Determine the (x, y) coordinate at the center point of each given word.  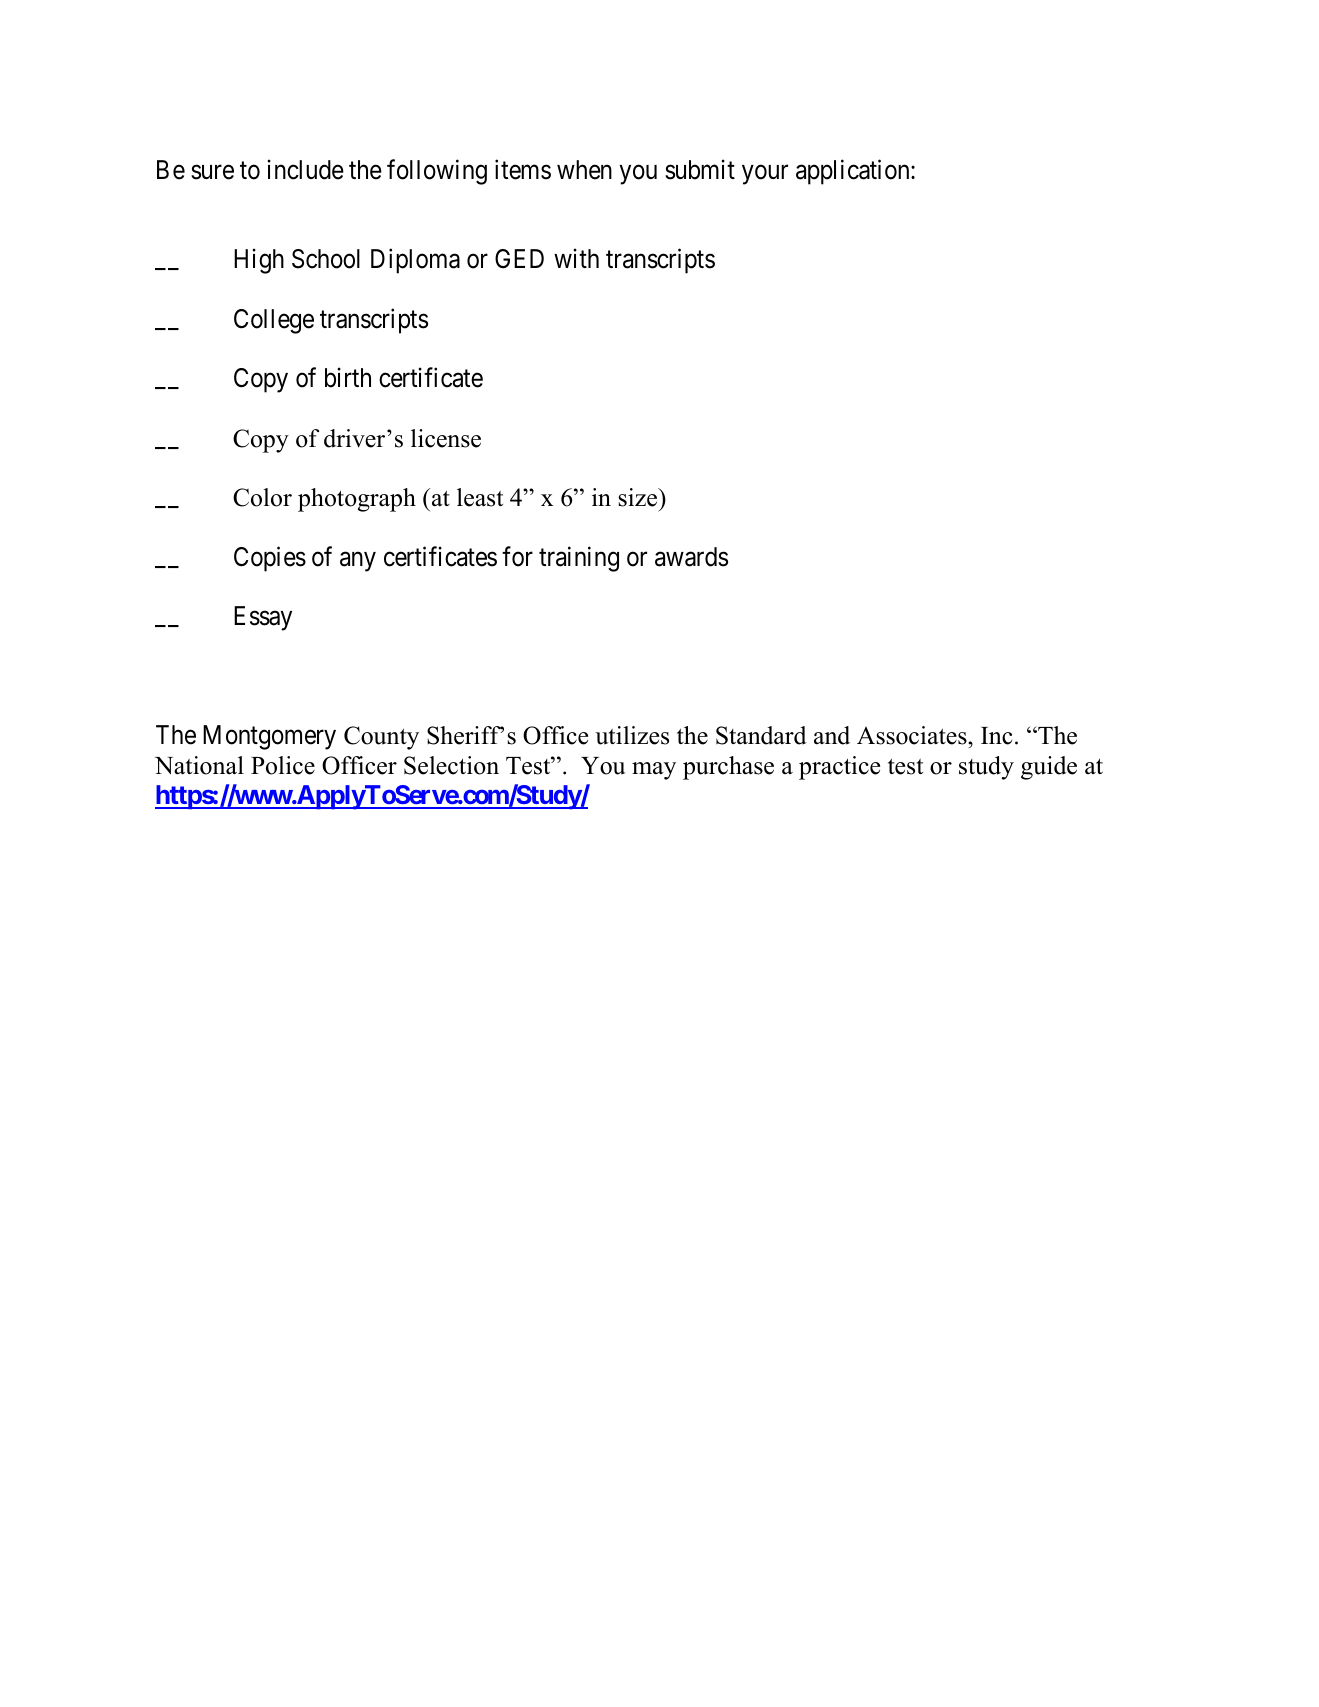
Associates (913, 735)
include (306, 169)
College (274, 321)
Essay (263, 618)
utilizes (632, 735)
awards (691, 557)
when (584, 170)
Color (262, 497)
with (576, 258)
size (639, 497)
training (579, 559)
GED (519, 259)
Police (283, 765)
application (854, 172)
